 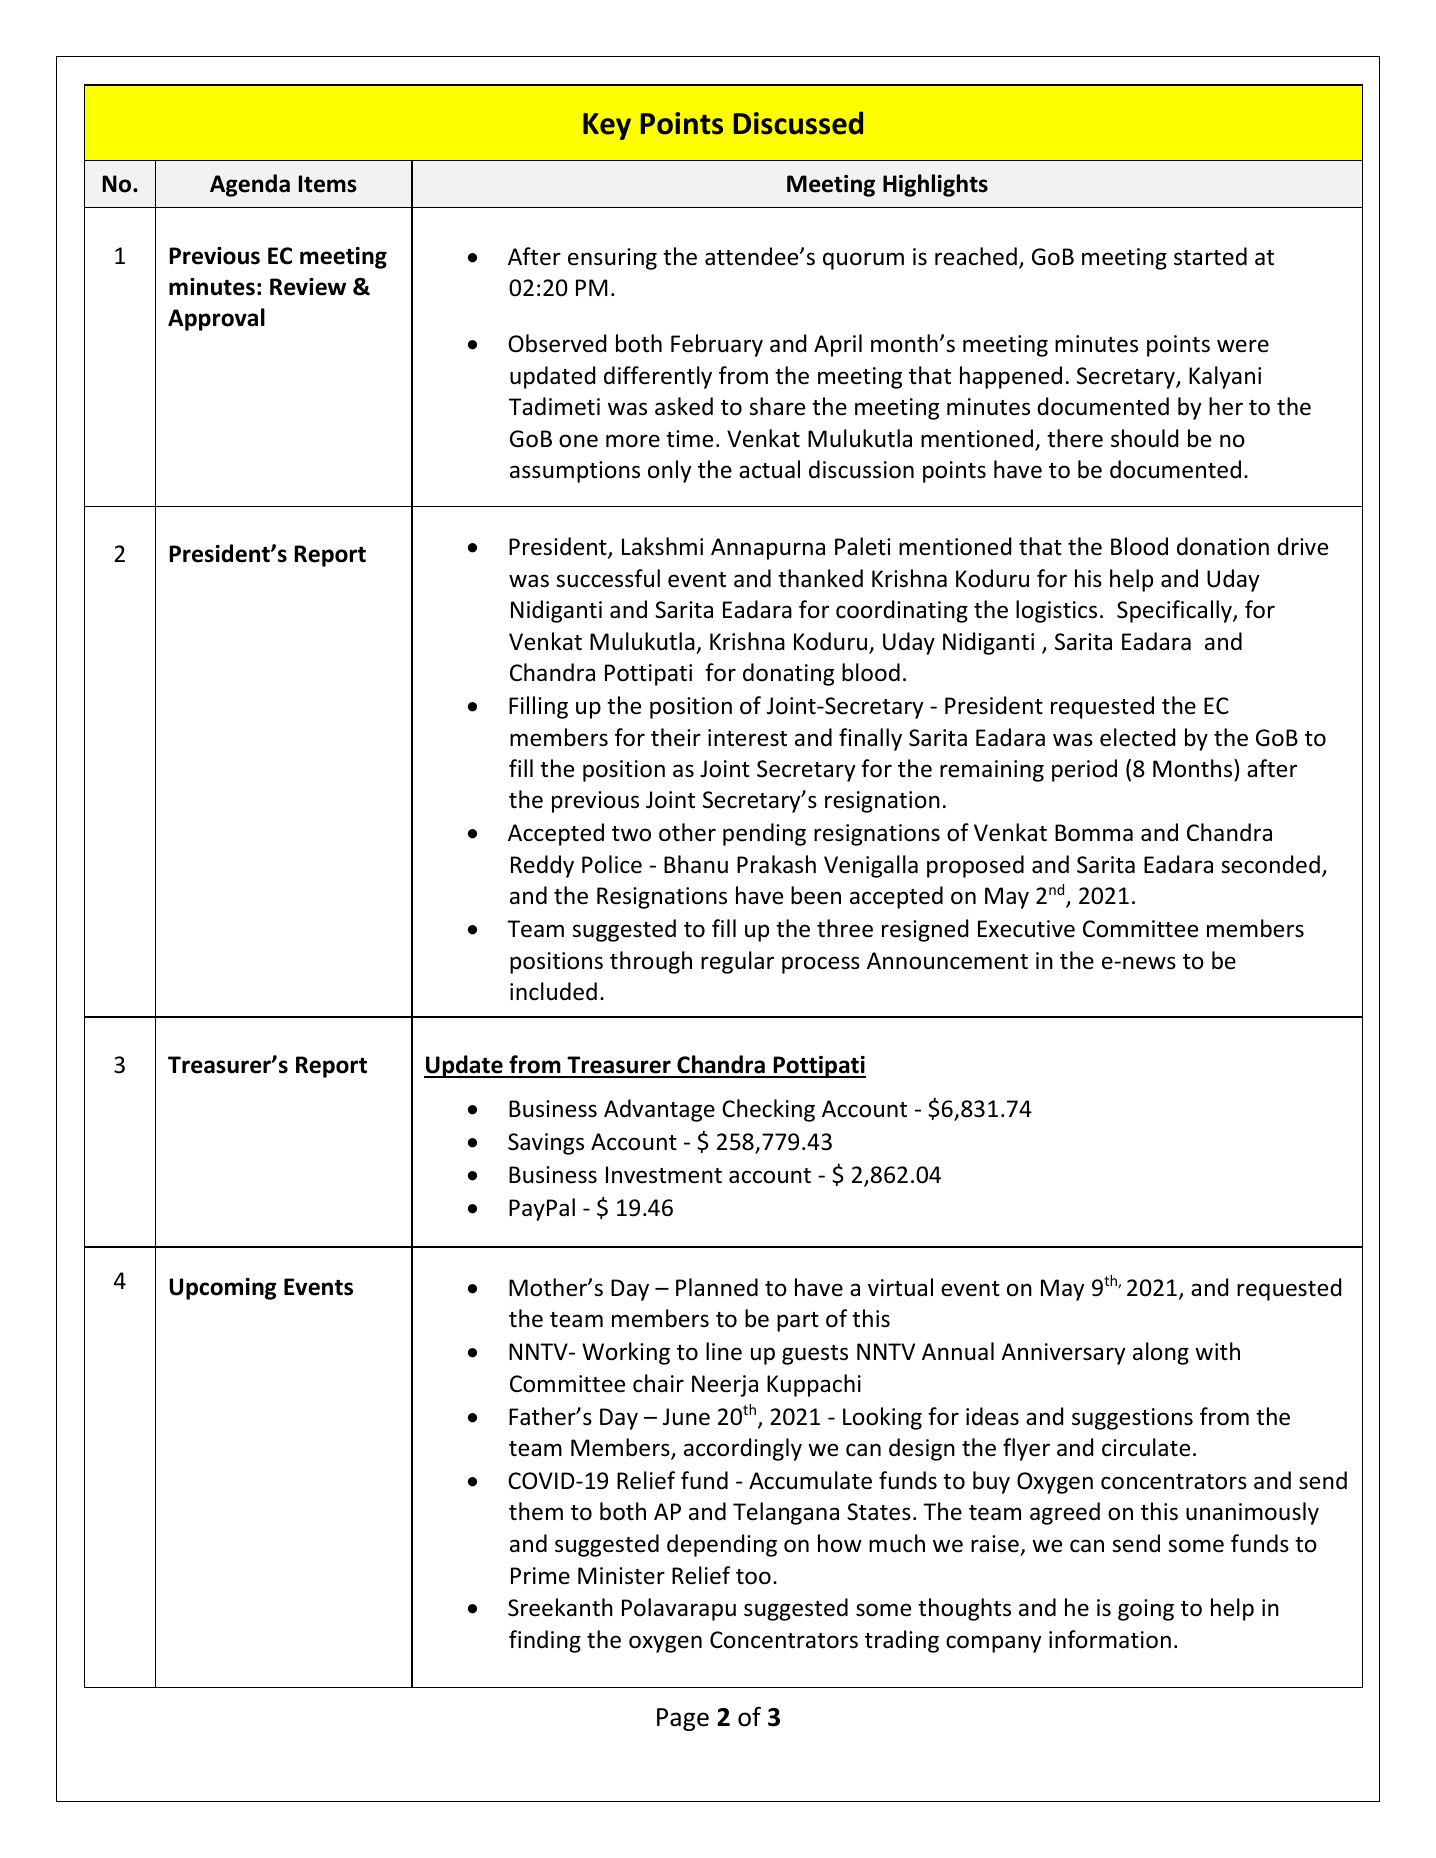 I want to click on Page, so click(x=683, y=1719).
